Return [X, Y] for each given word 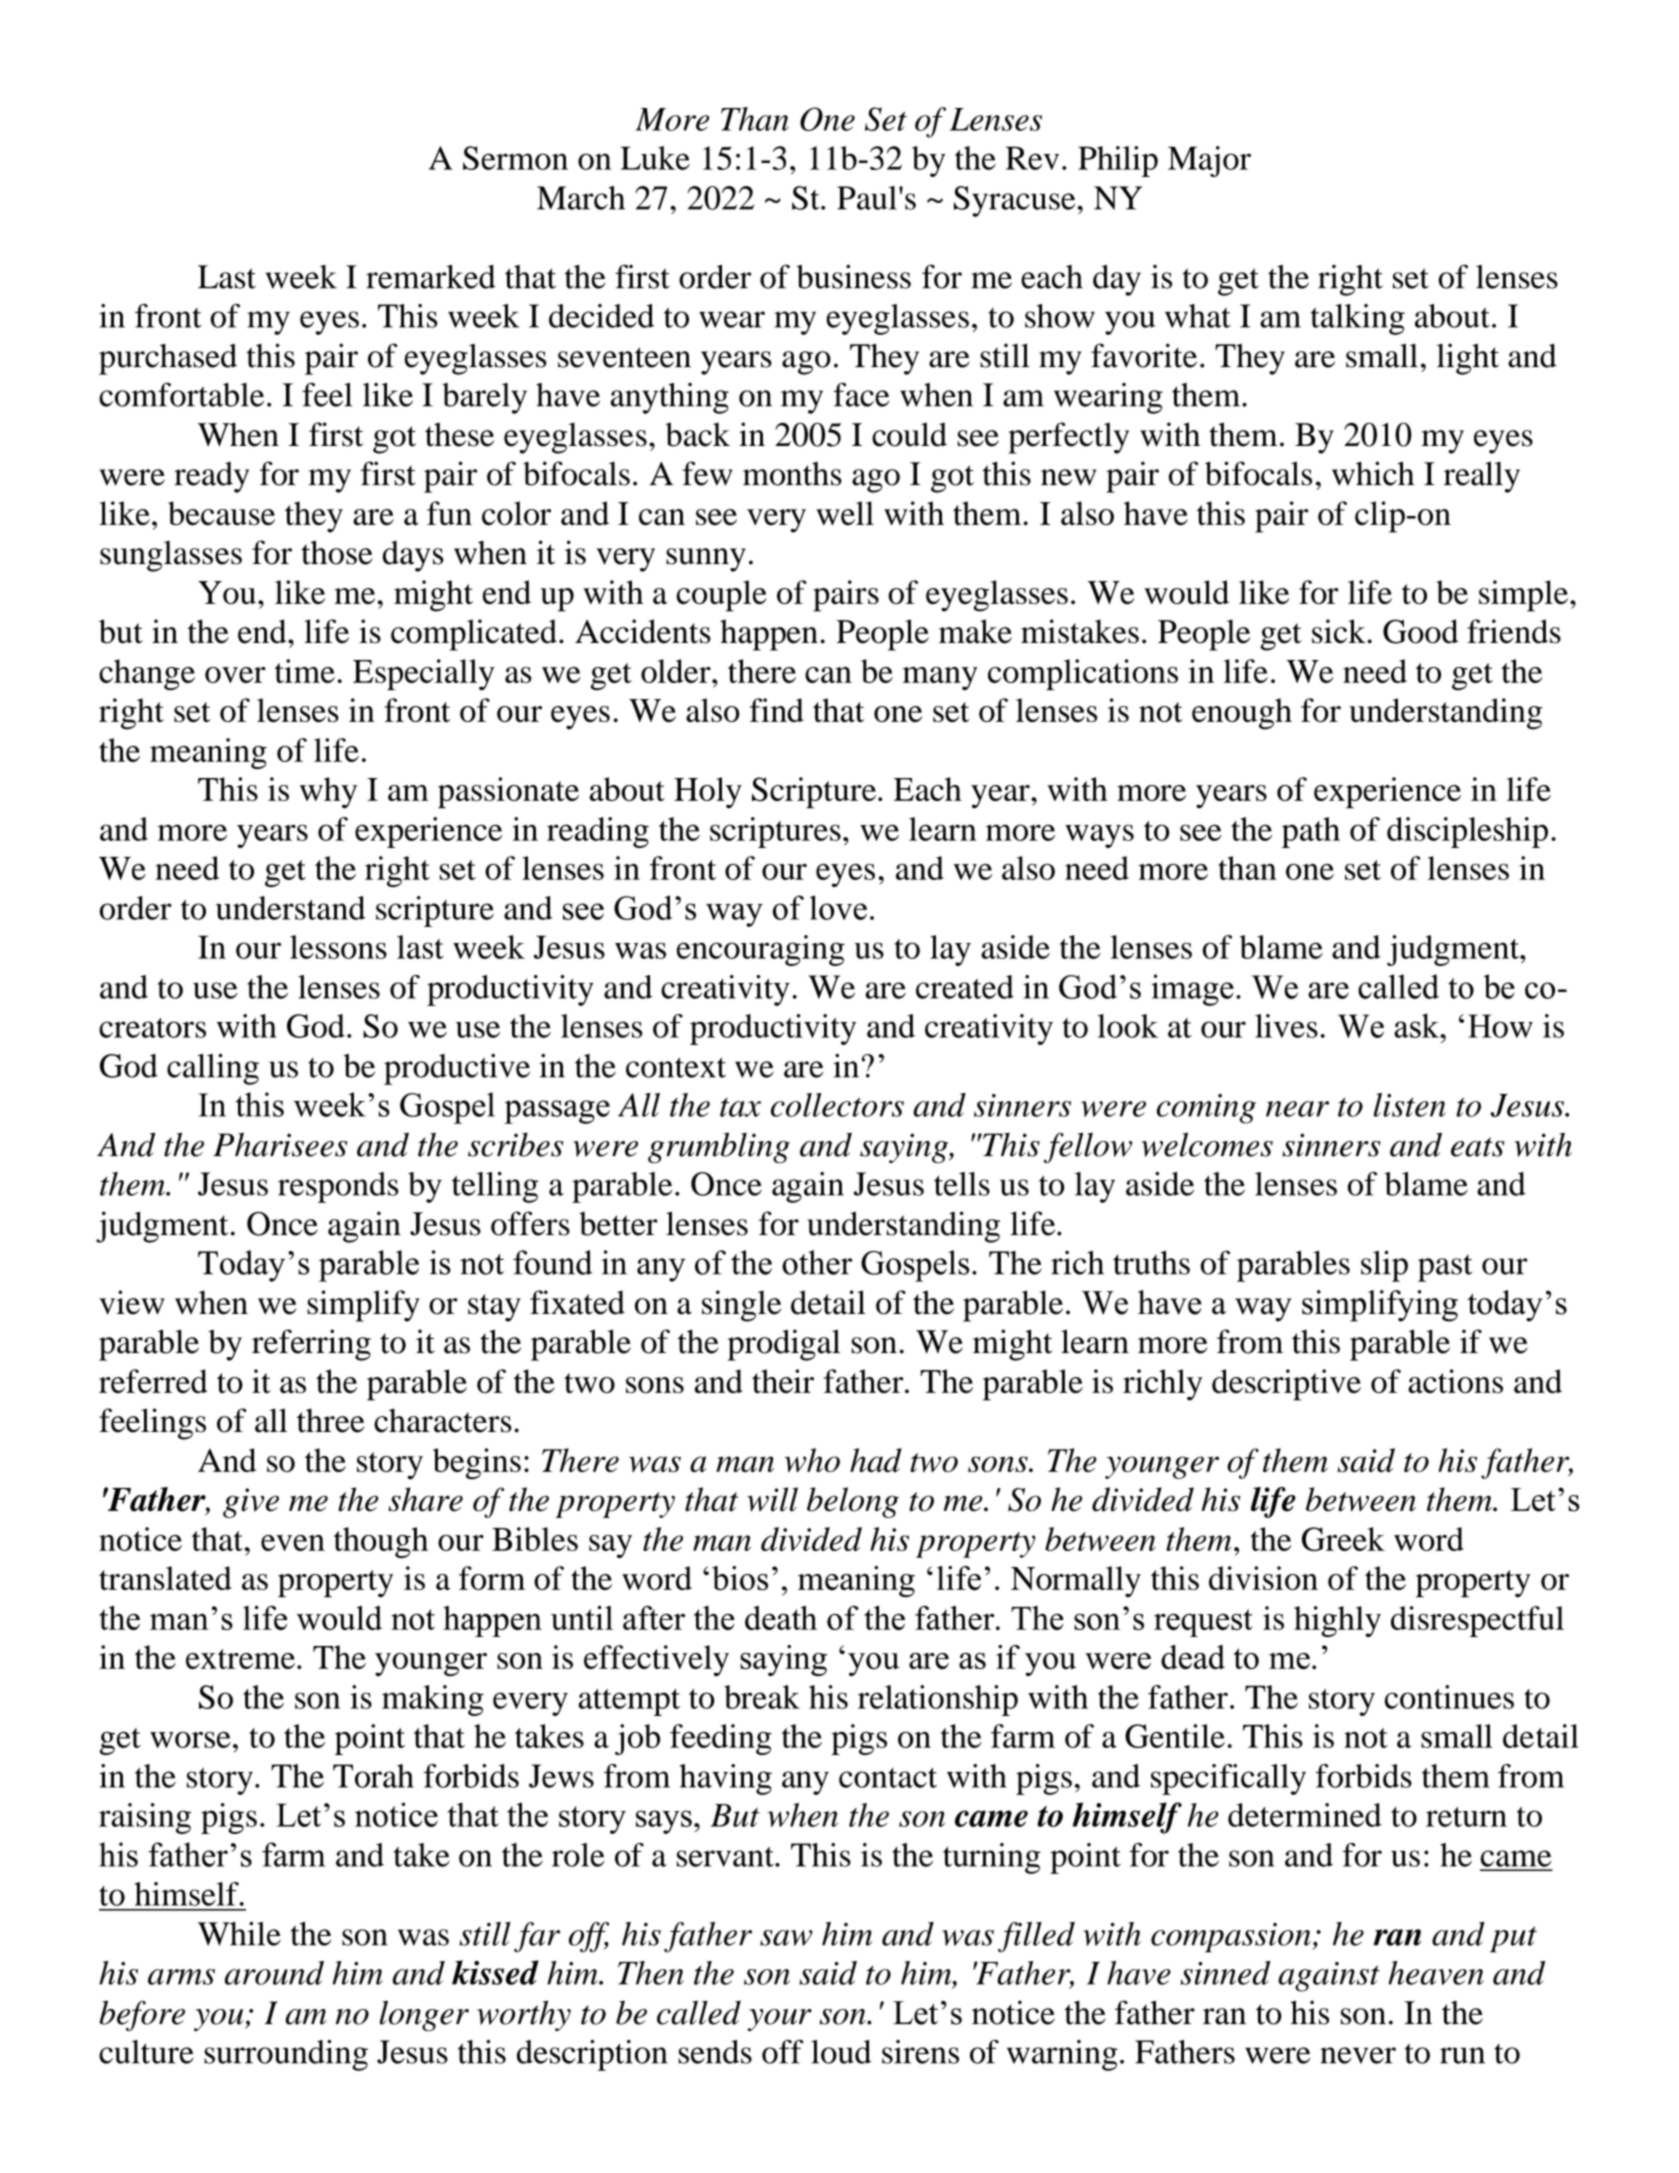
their [783, 1381]
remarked [431, 277]
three [330, 1420]
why [328, 793]
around [274, 1973]
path [1311, 832]
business [853, 276]
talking [1358, 319]
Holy [708, 793]
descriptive [1286, 1385]
